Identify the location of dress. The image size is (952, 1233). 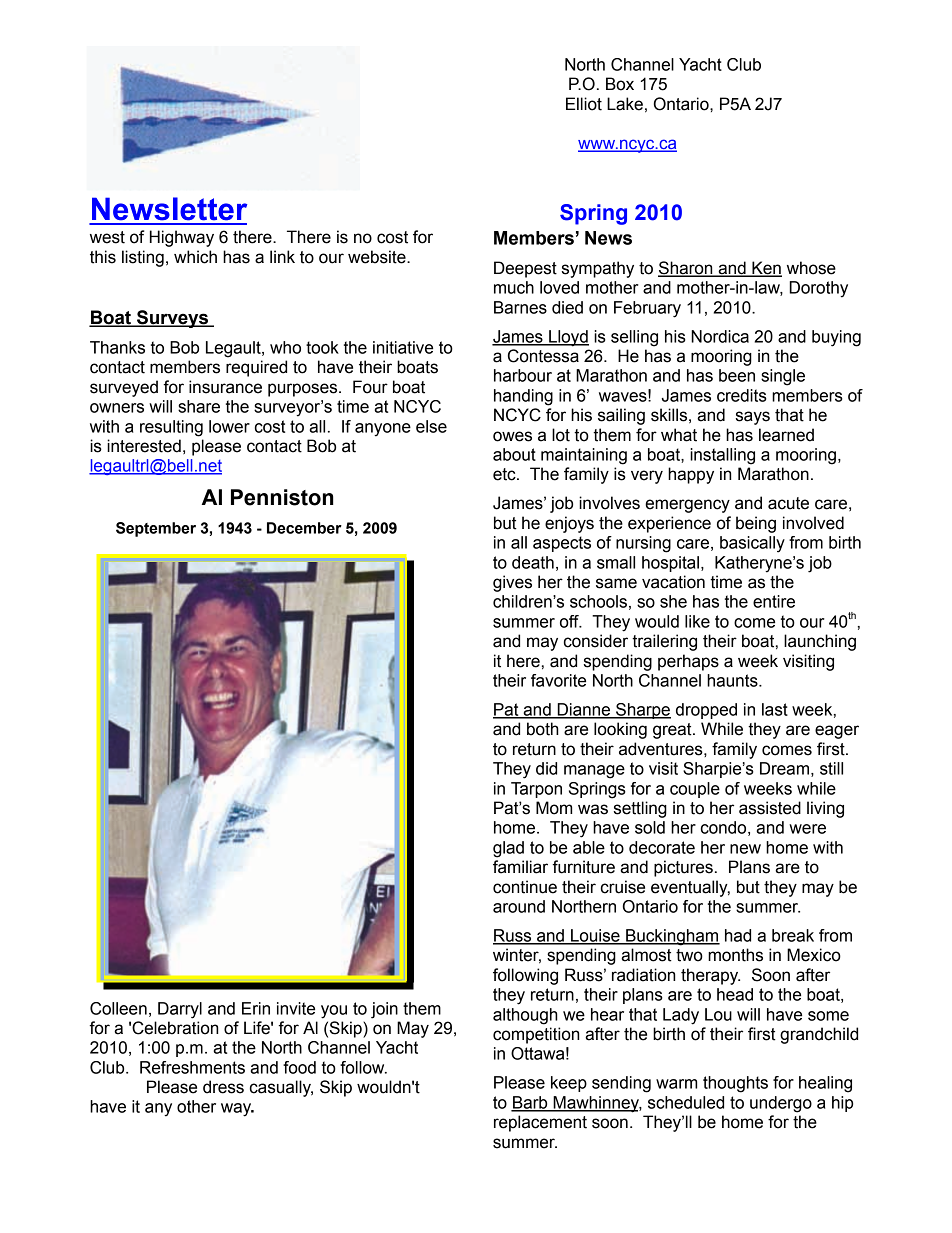
(223, 1087).
